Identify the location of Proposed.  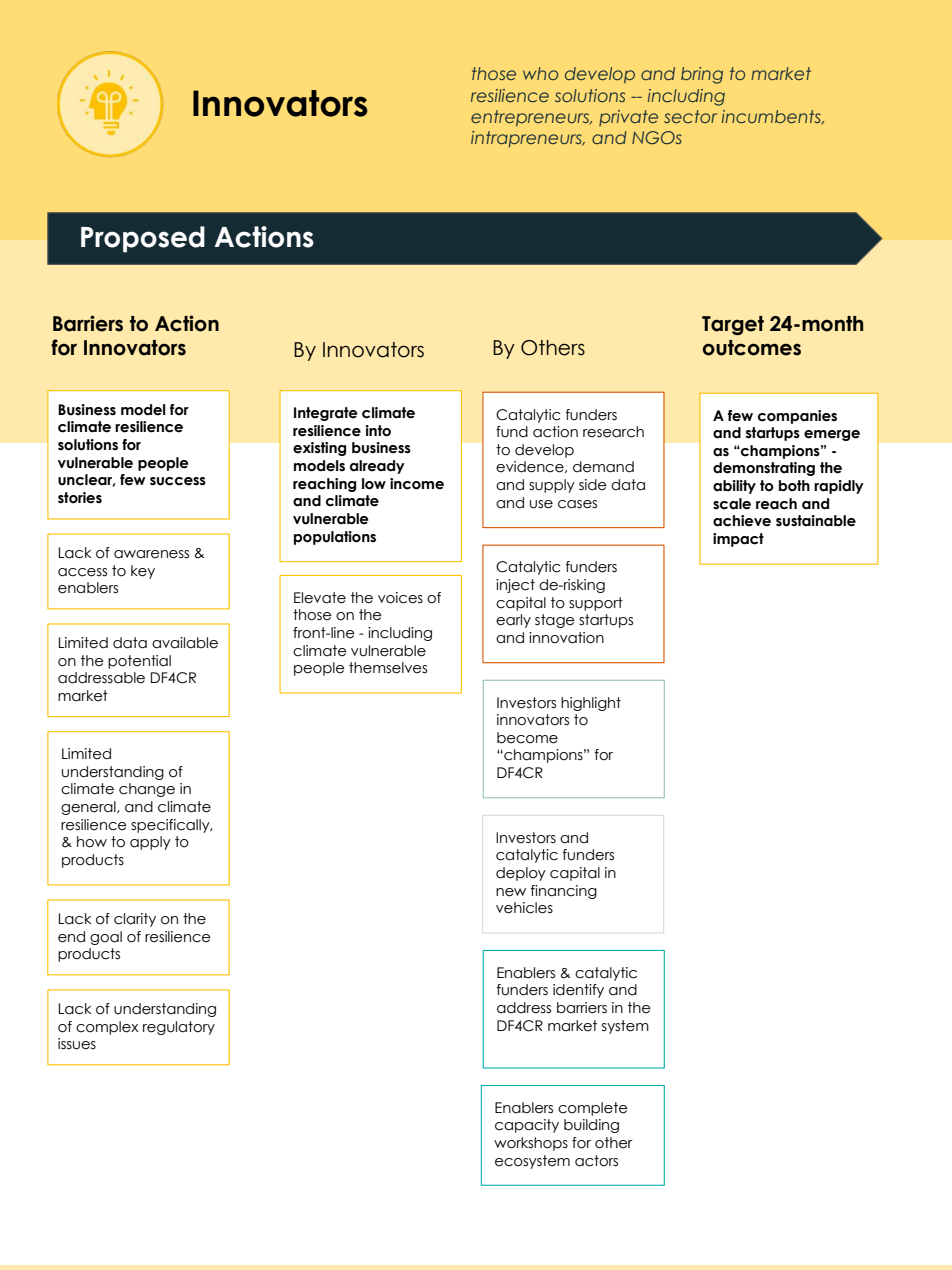
(143, 239).
